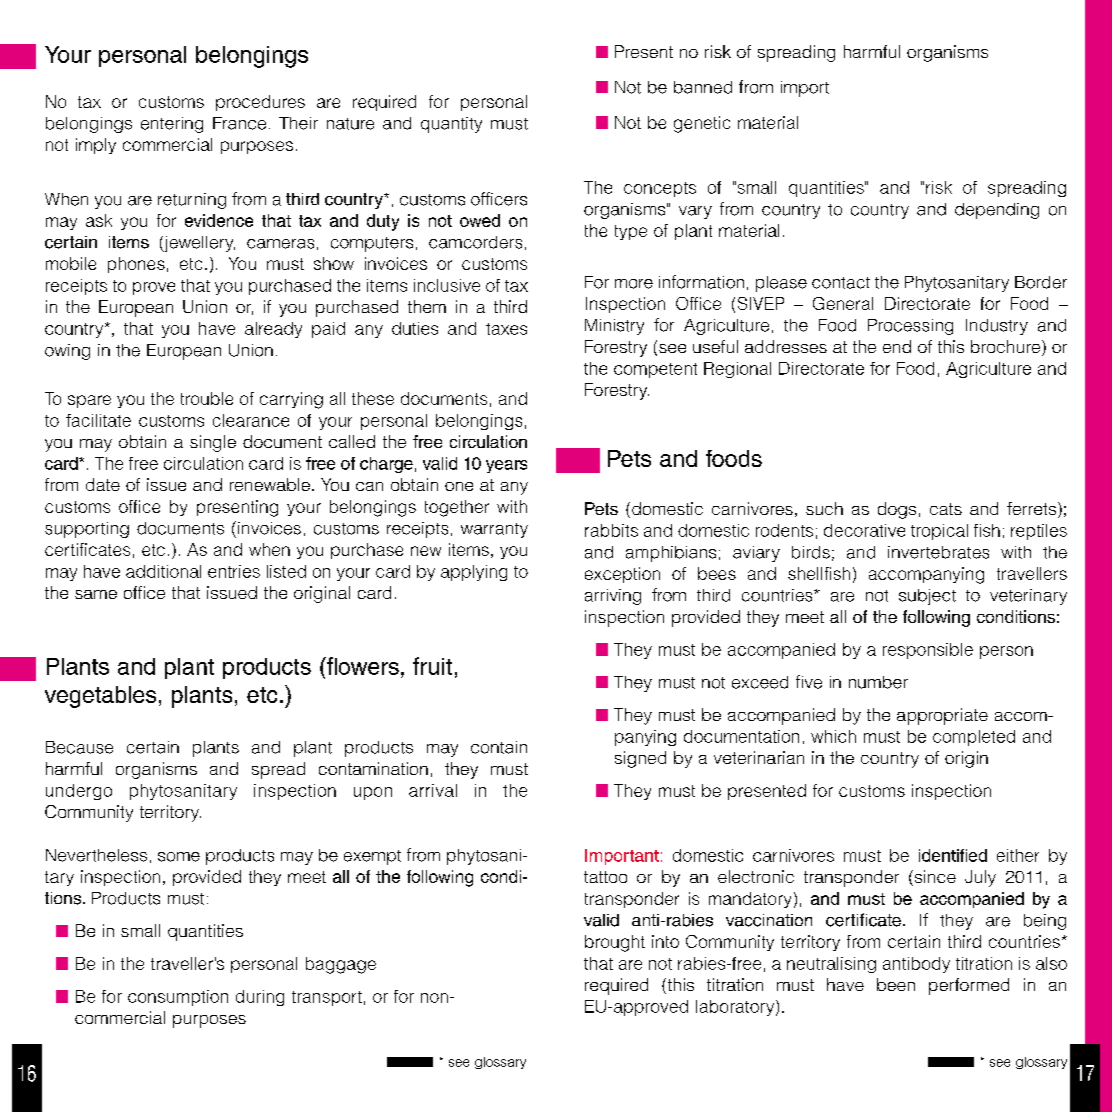  Describe the element at coordinates (946, 509) in the document. I see `cats` at that location.
